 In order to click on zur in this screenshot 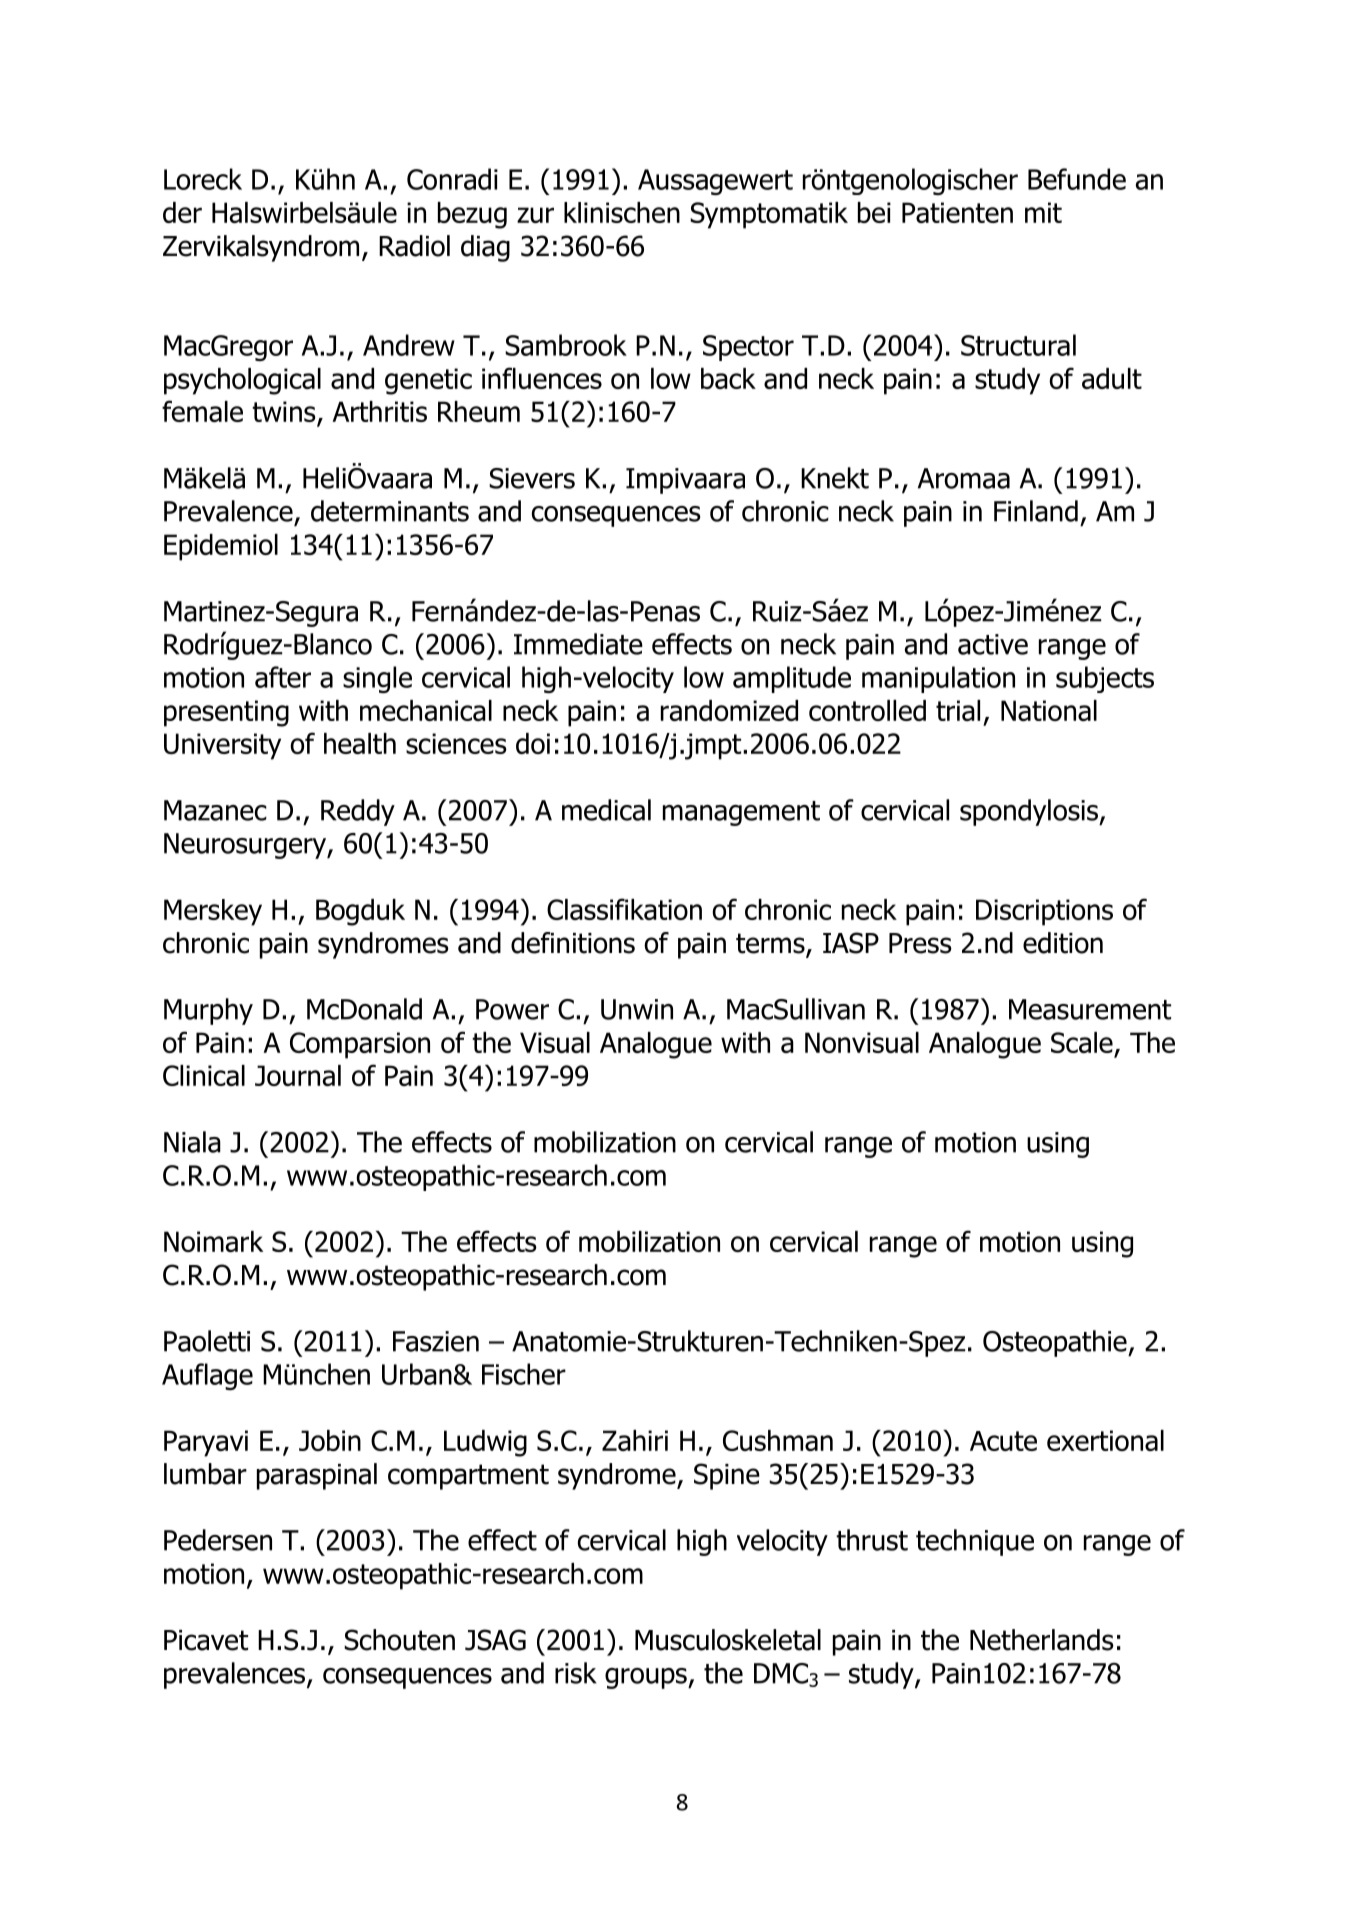, I will do `click(535, 215)`.
